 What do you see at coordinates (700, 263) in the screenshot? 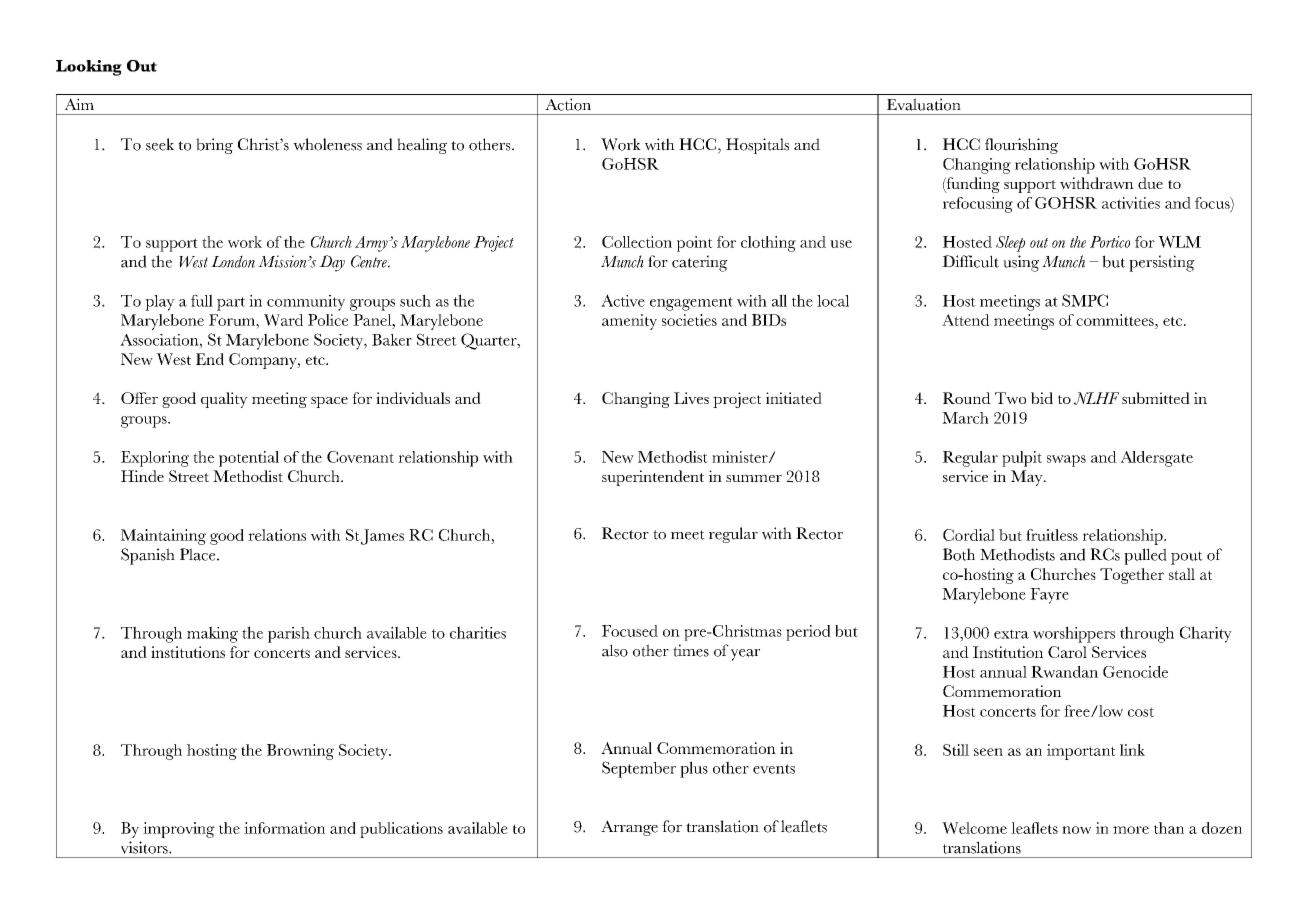
I see `catering` at bounding box center [700, 263].
